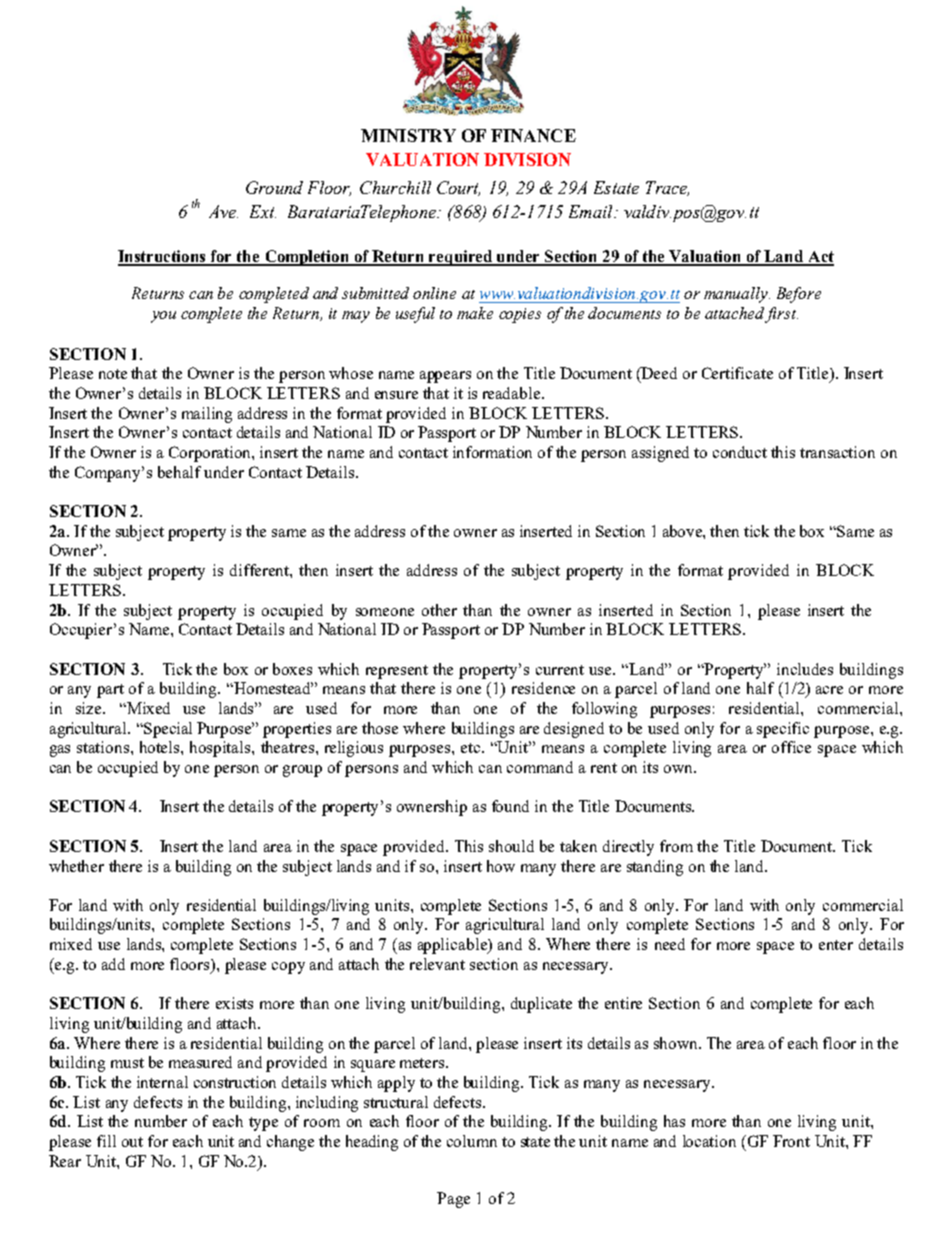 This screenshot has width=952, height=1233. What do you see at coordinates (511, 846) in the screenshot?
I see `should` at bounding box center [511, 846].
